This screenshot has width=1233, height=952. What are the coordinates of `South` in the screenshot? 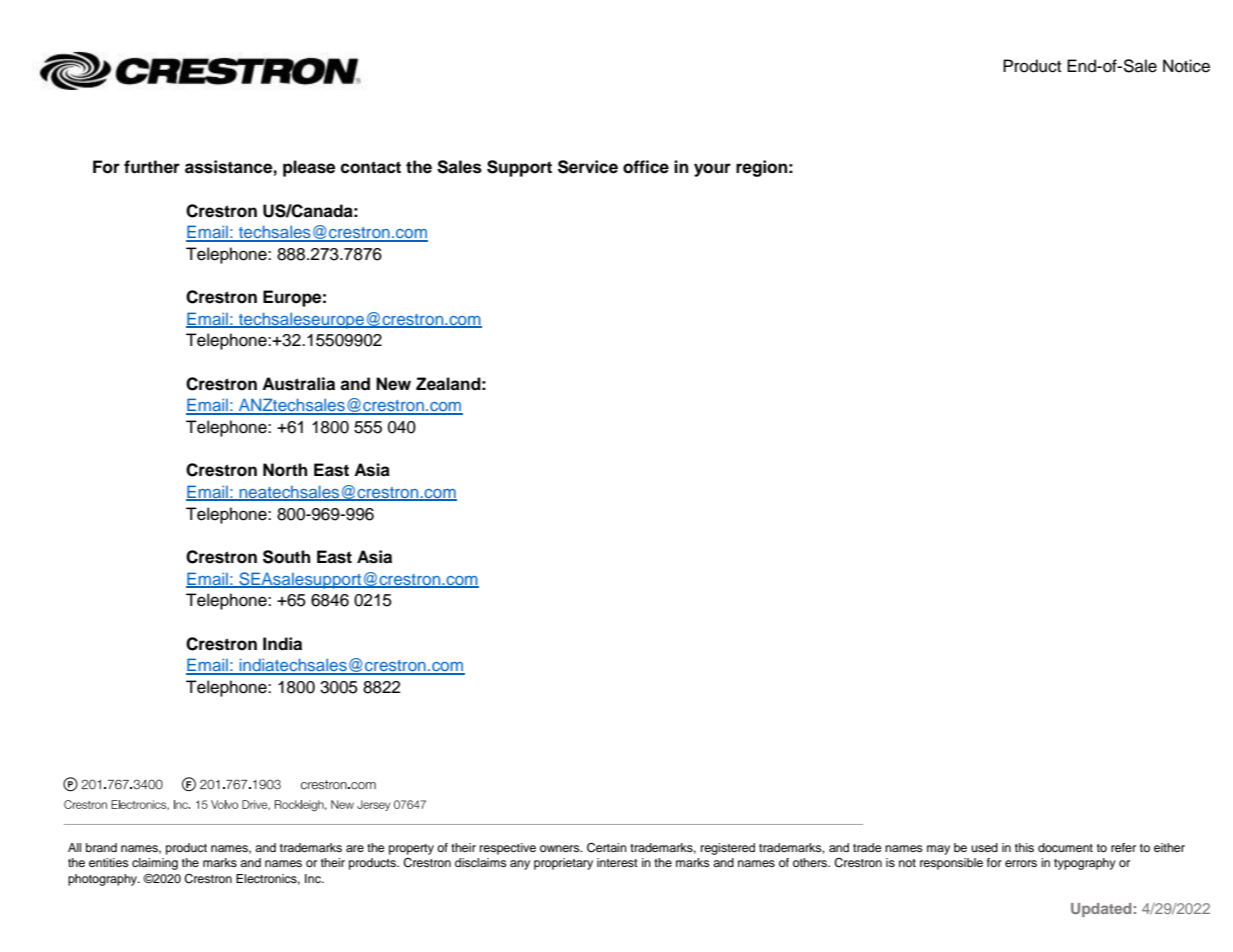 It's located at (286, 557).
